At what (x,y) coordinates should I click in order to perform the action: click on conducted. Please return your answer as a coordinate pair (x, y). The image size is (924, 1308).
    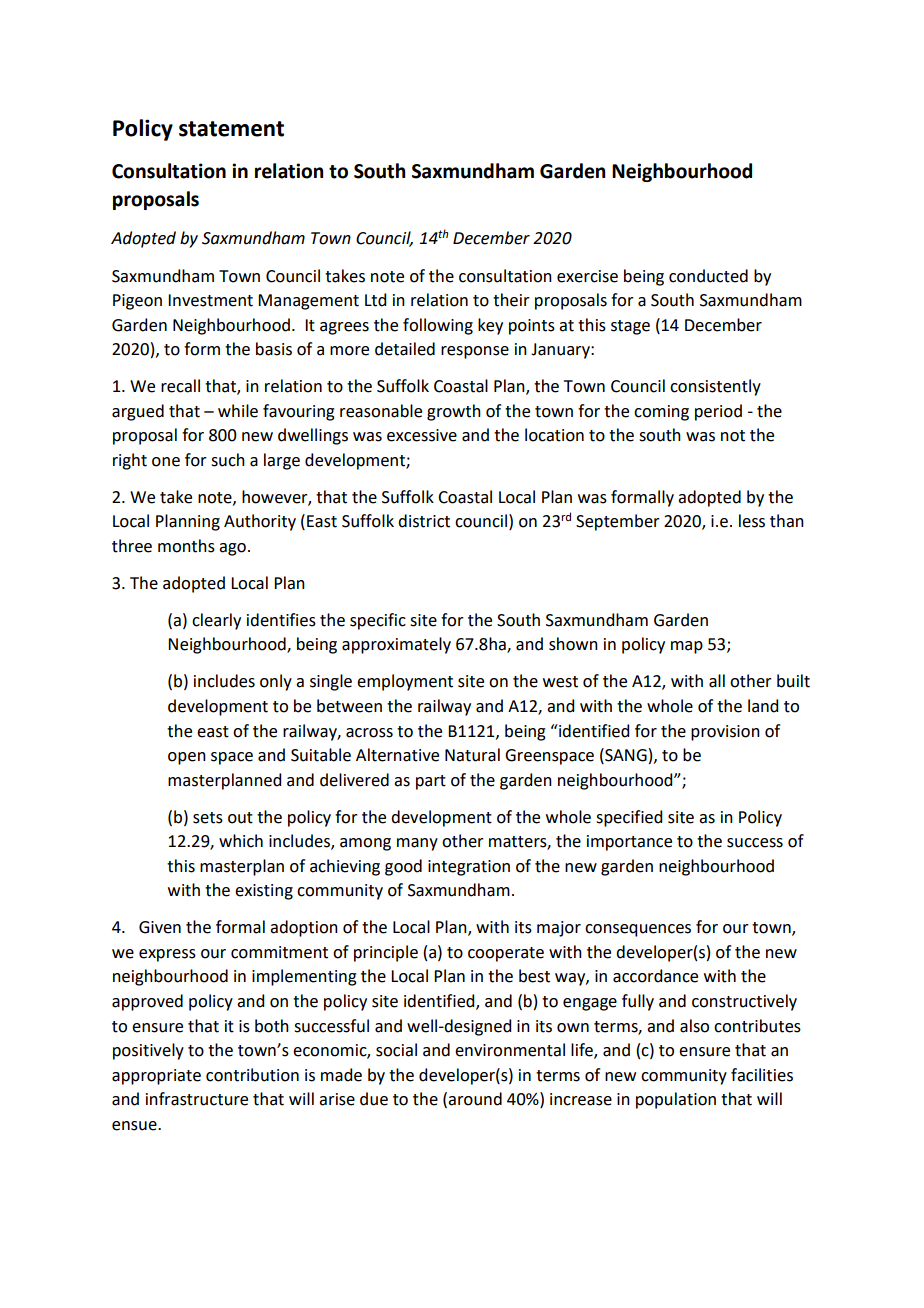
    Looking at the image, I should click on (708, 276).
